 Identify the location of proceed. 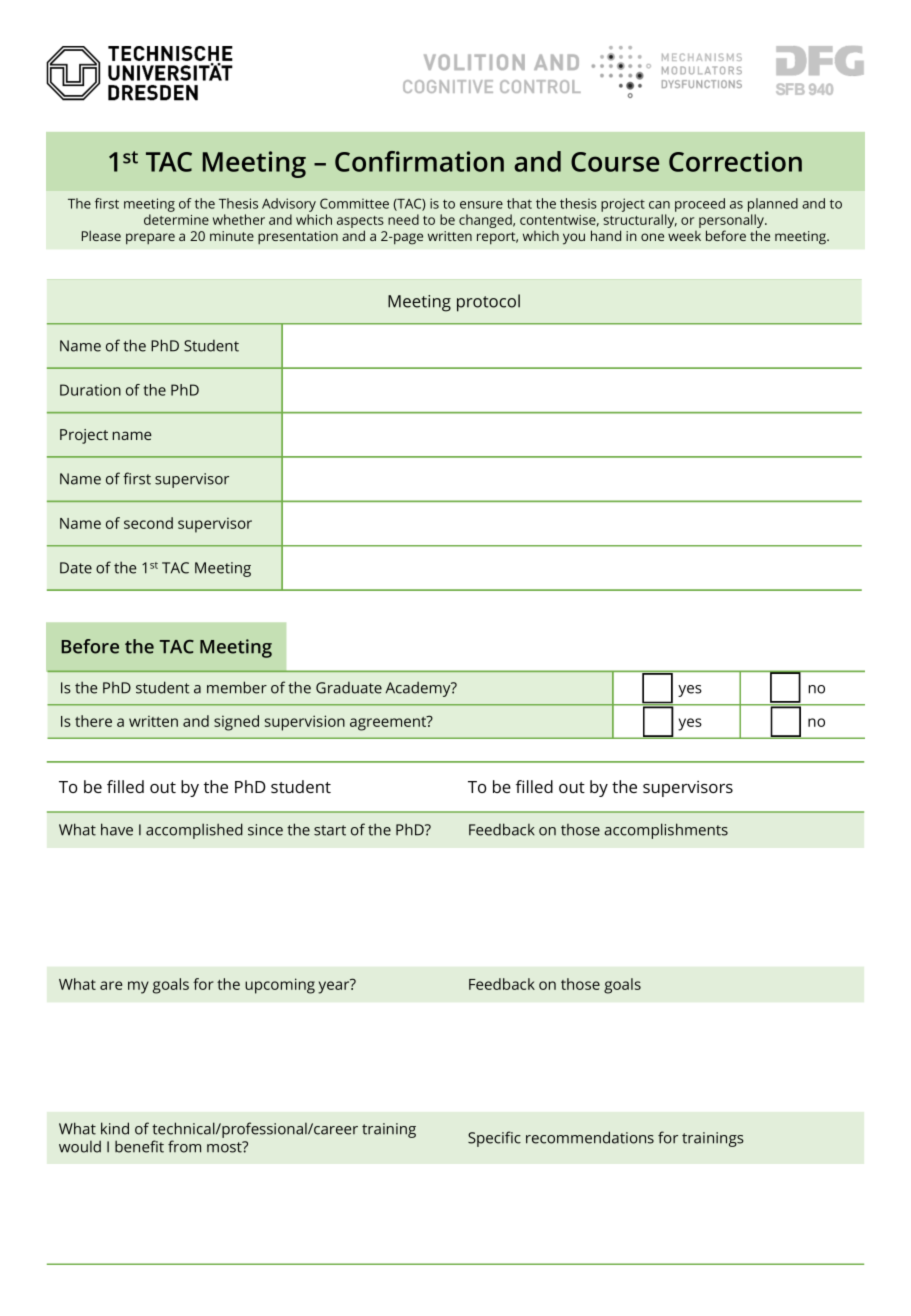
(700, 205).
